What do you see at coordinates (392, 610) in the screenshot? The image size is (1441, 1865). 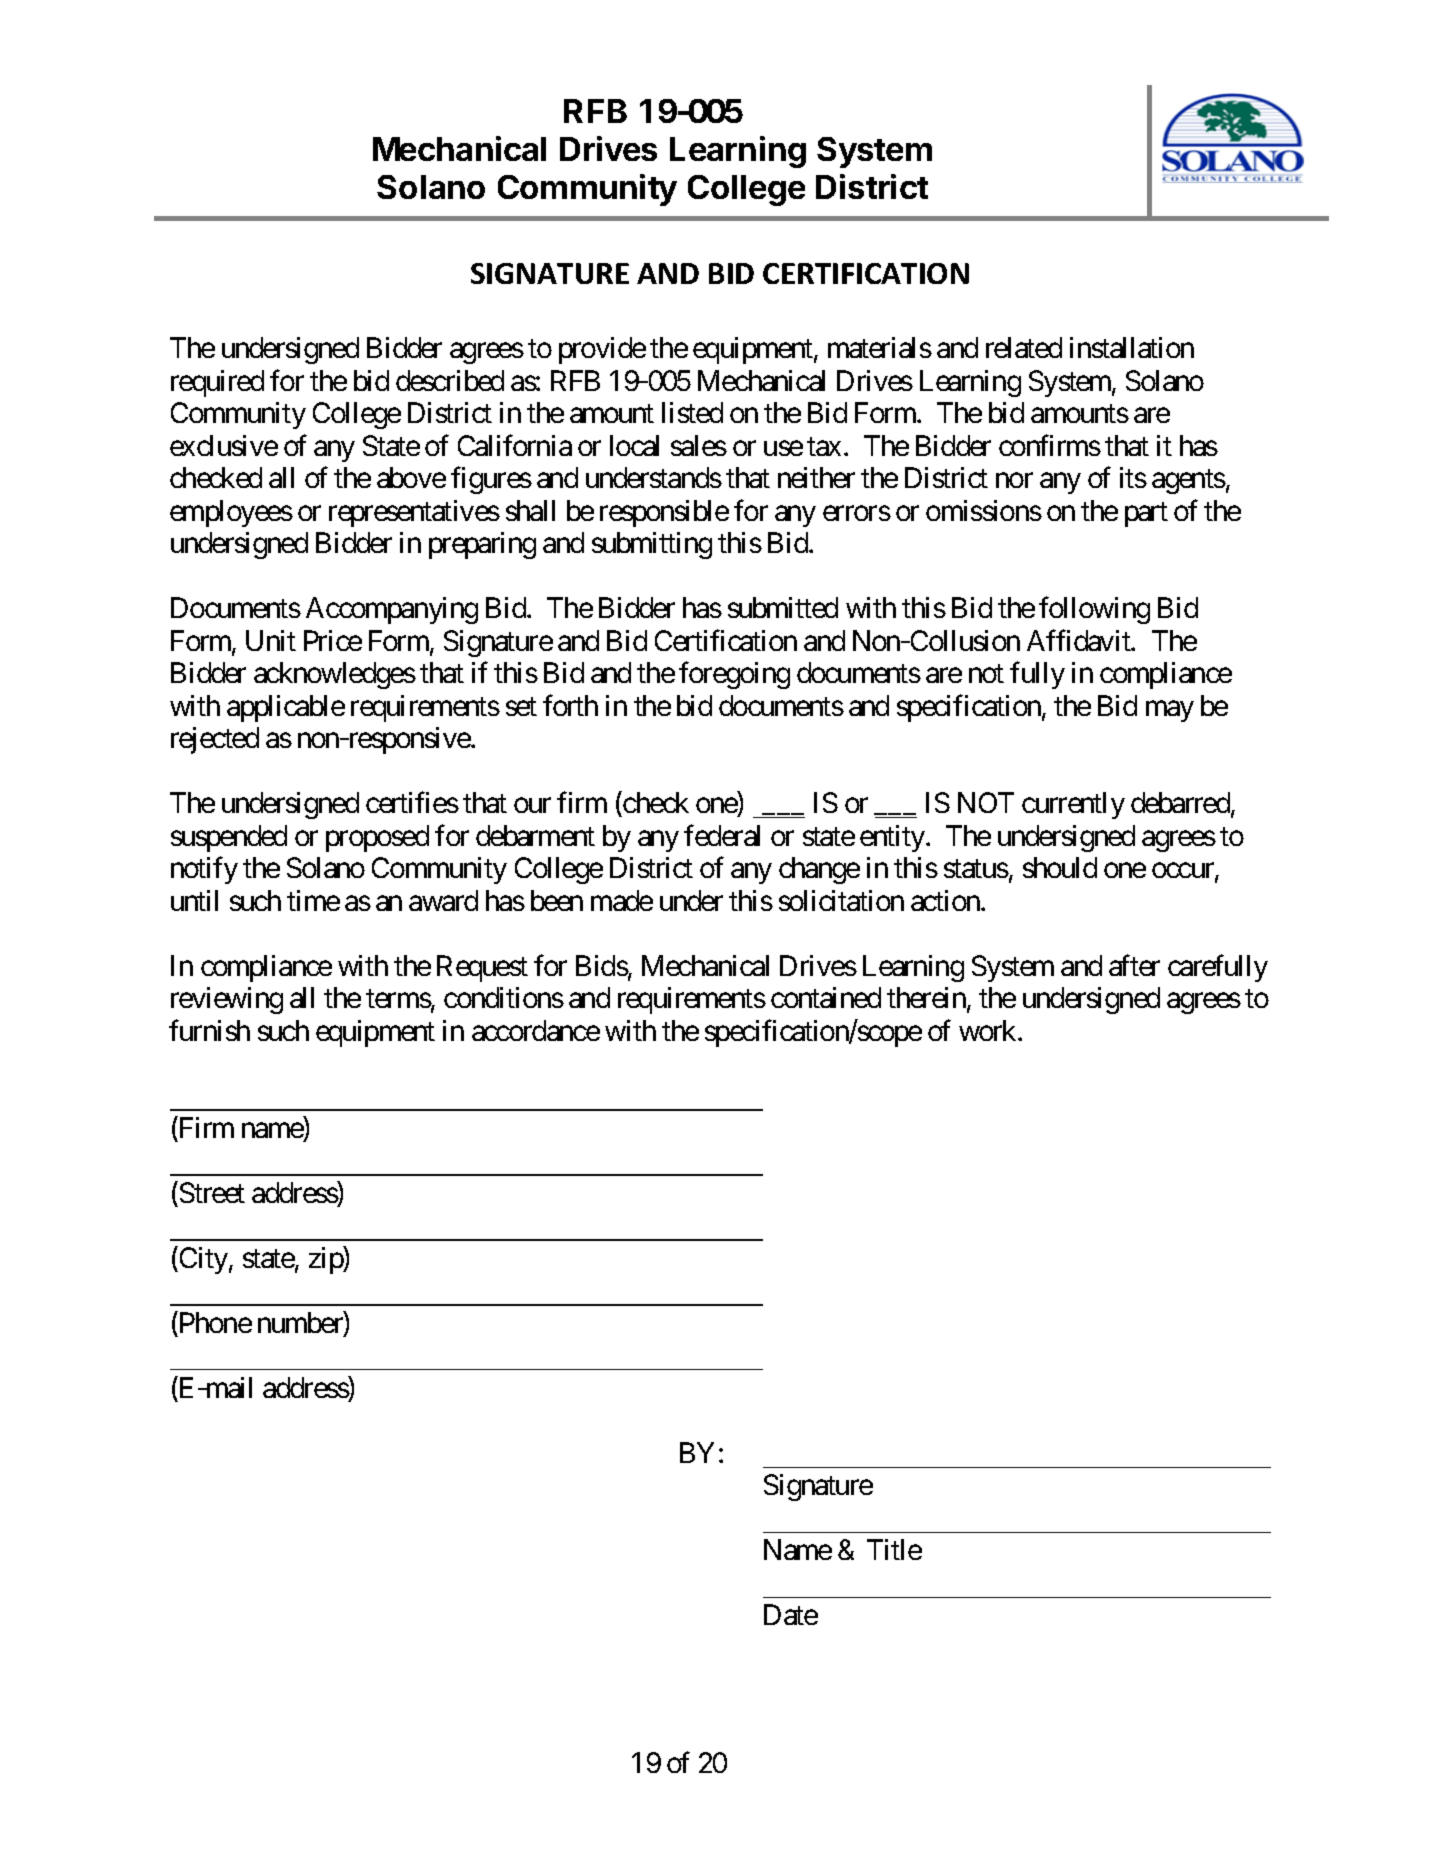 I see `Accompanying` at bounding box center [392, 610].
